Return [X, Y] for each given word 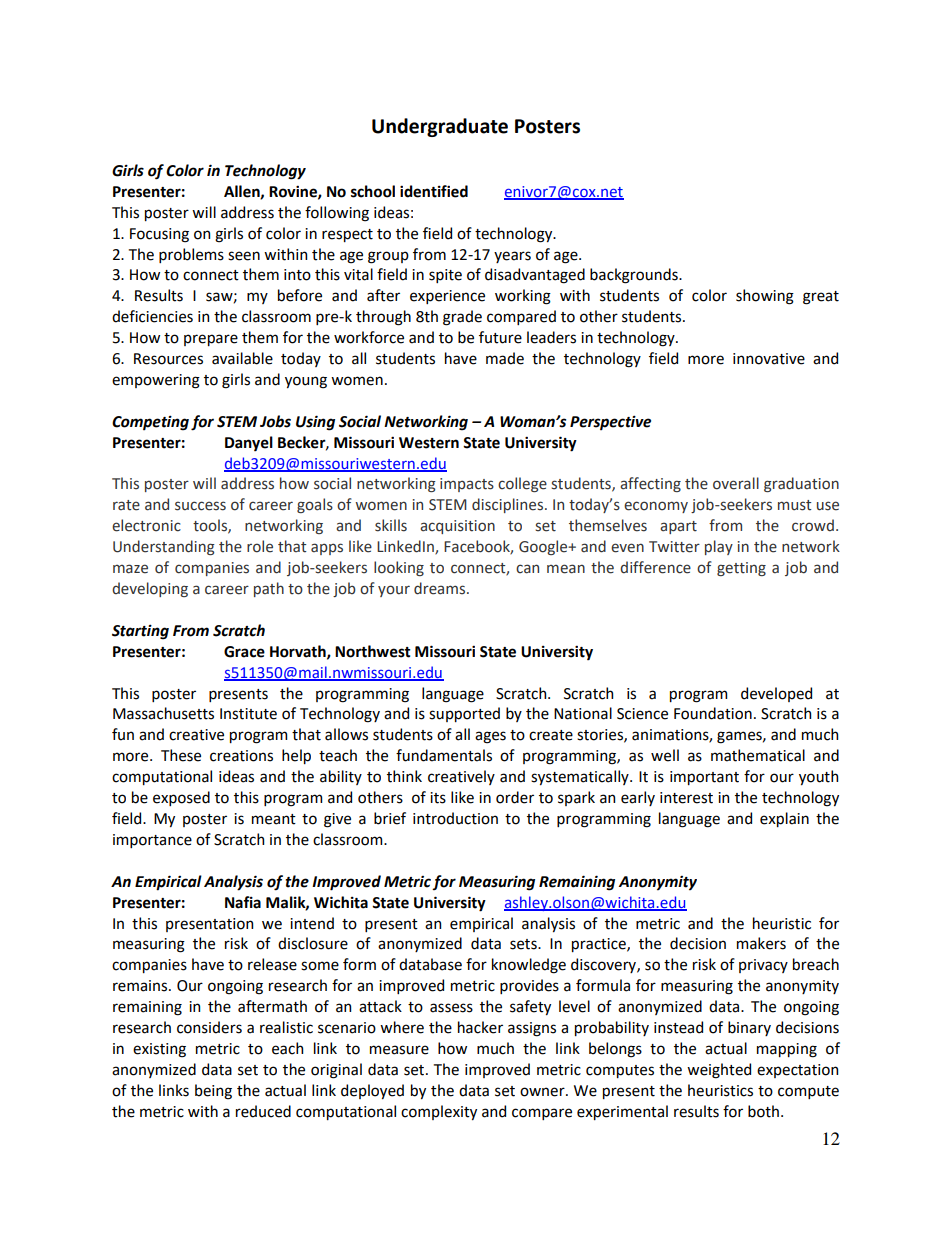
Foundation [713, 713]
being [213, 1092]
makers [761, 943]
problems [191, 255]
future [500, 337]
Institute [248, 714]
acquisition [457, 527]
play [719, 547]
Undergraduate [440, 127]
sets [524, 944]
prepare [211, 340]
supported [464, 714]
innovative [769, 359]
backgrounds [635, 276]
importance [152, 841]
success [200, 506]
